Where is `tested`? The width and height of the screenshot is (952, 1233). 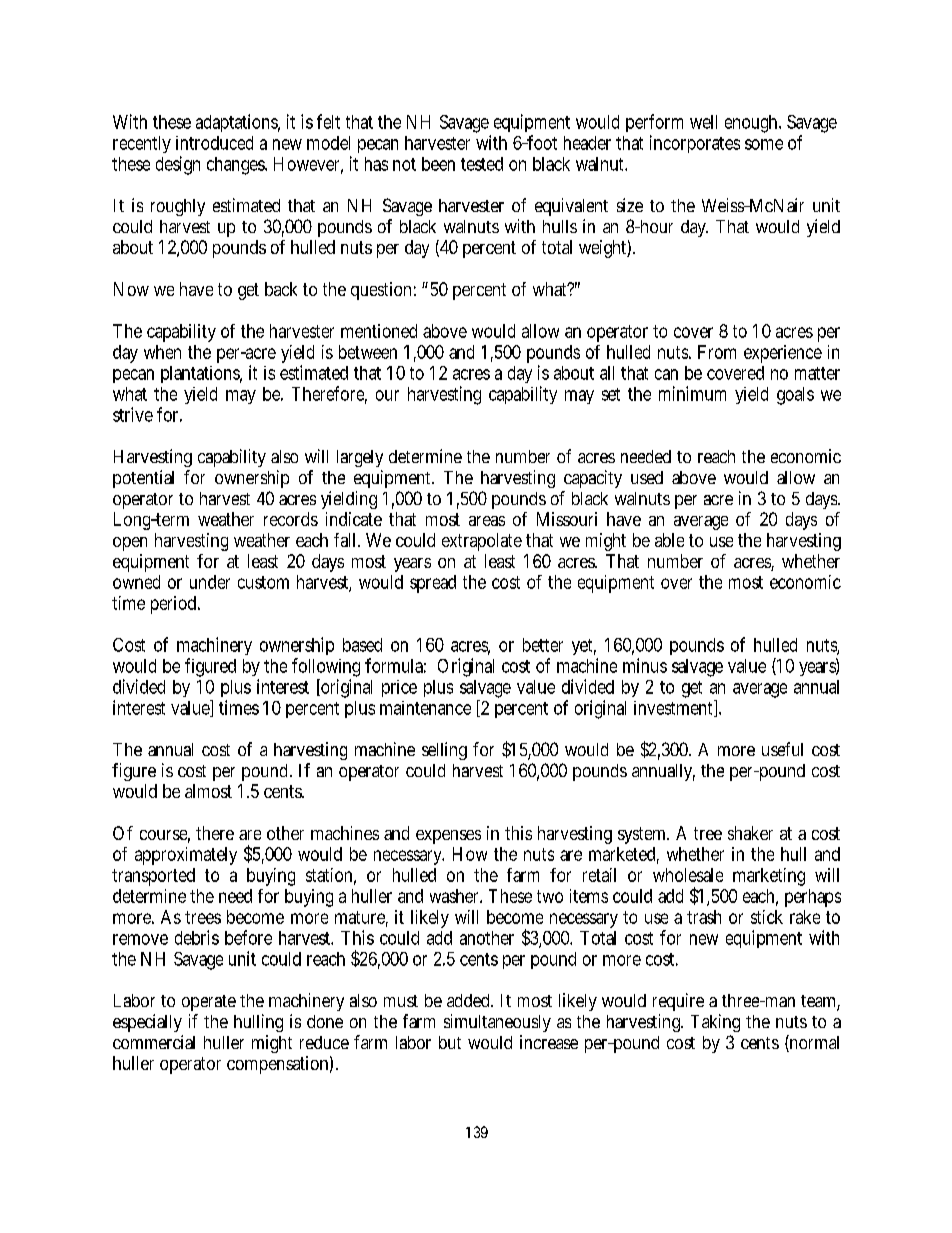 tested is located at coordinates (482, 164).
